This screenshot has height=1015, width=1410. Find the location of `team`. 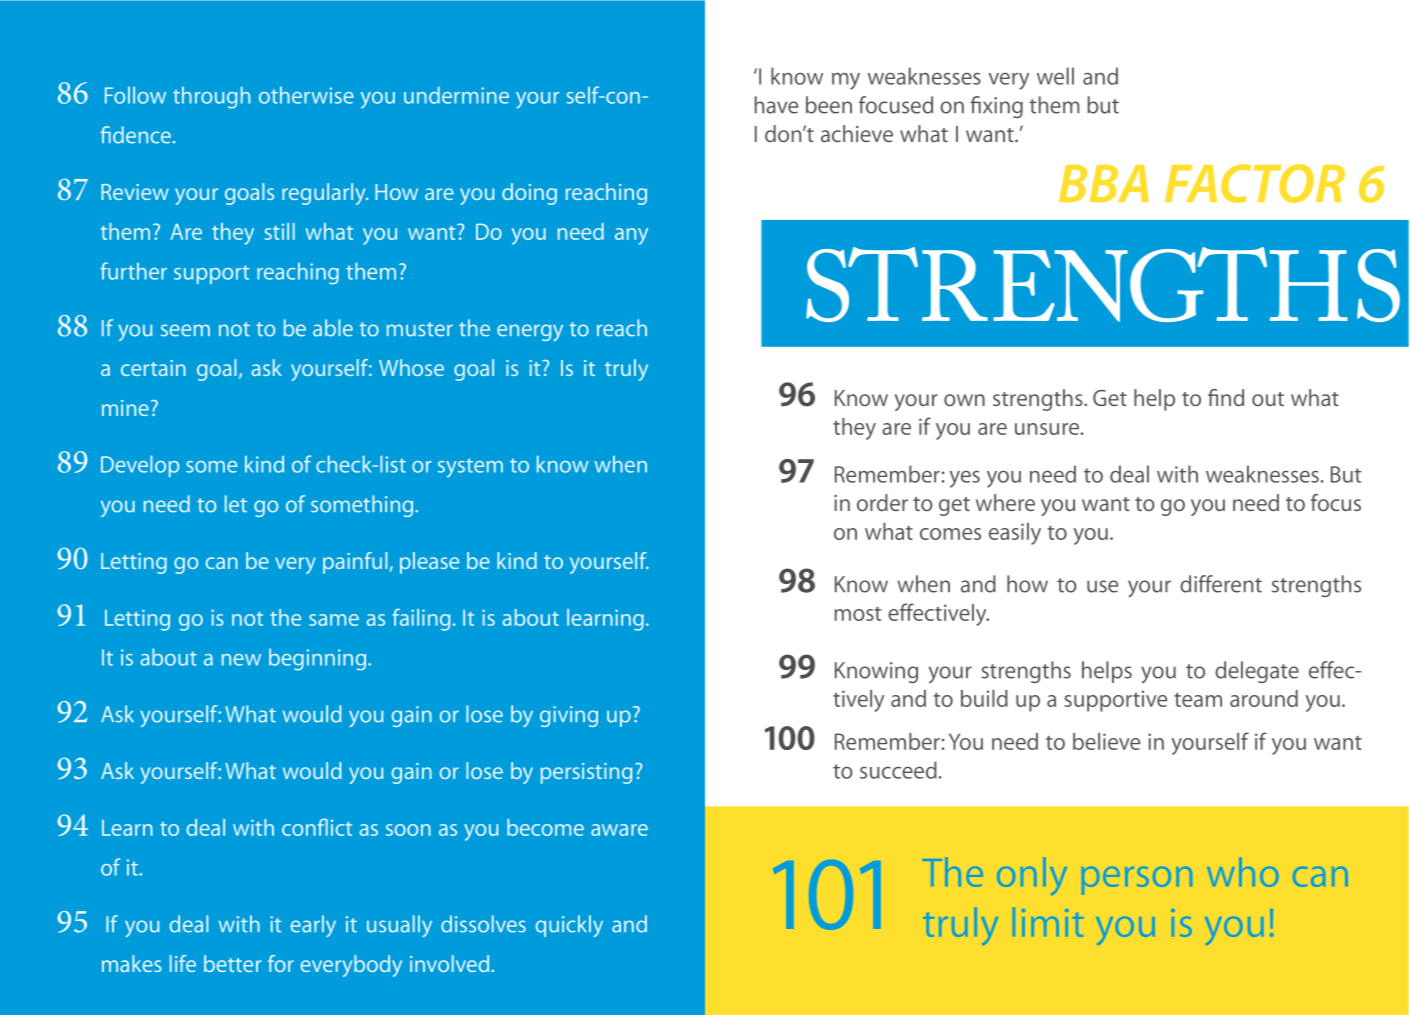

team is located at coordinates (1198, 699).
